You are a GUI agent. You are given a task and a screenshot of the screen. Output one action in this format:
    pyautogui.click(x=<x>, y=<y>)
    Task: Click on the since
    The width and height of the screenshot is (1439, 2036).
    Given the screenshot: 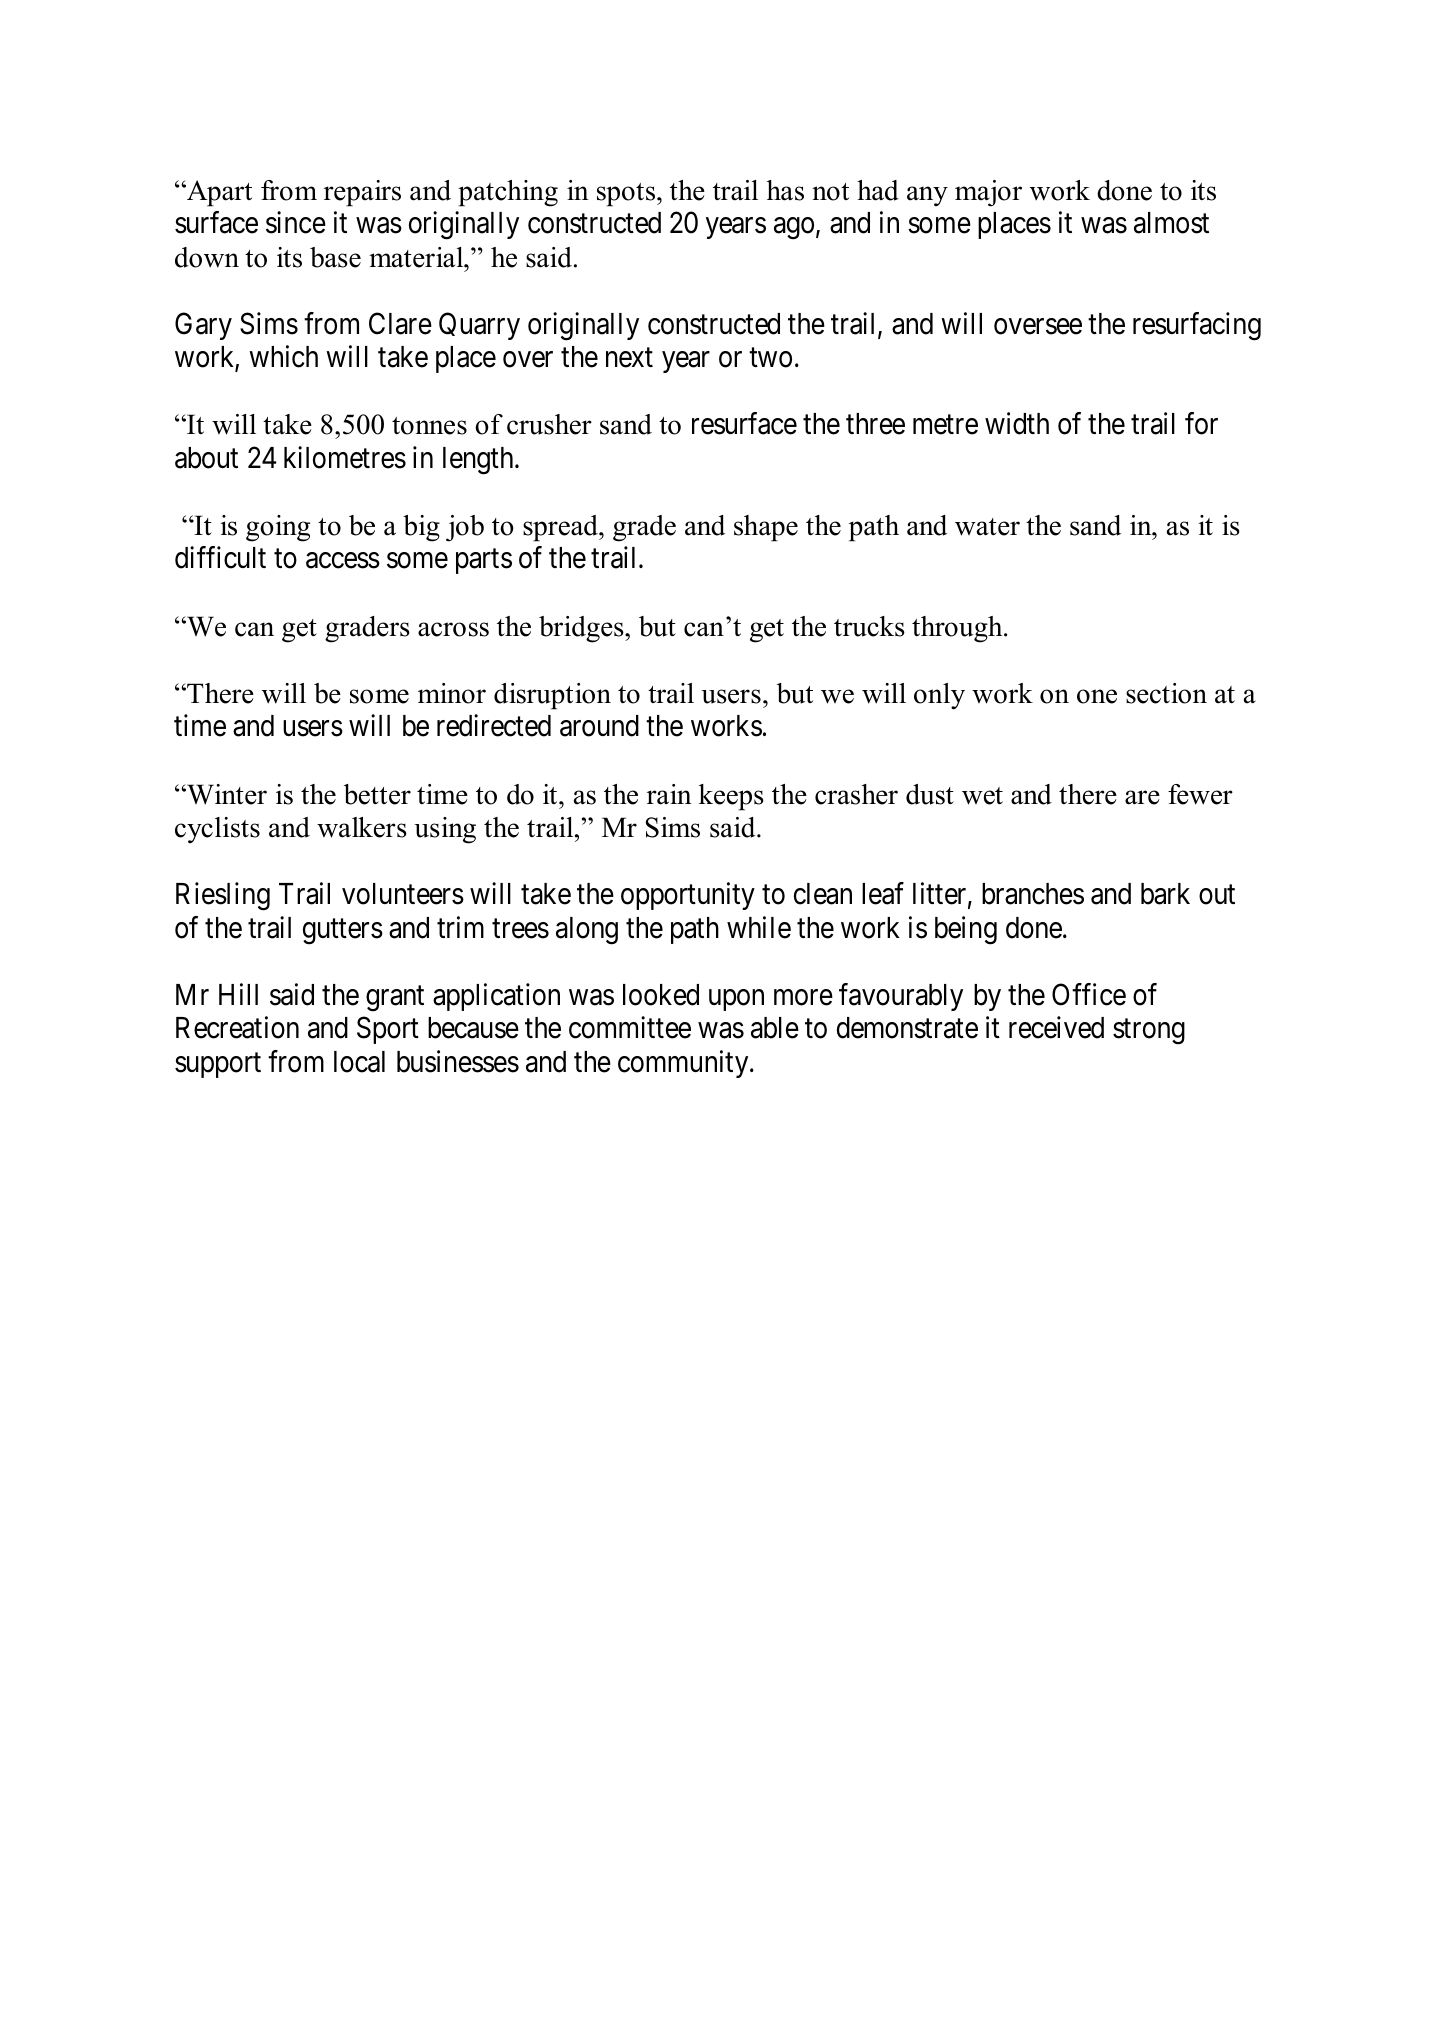 What is the action you would take?
    pyautogui.click(x=296, y=222)
